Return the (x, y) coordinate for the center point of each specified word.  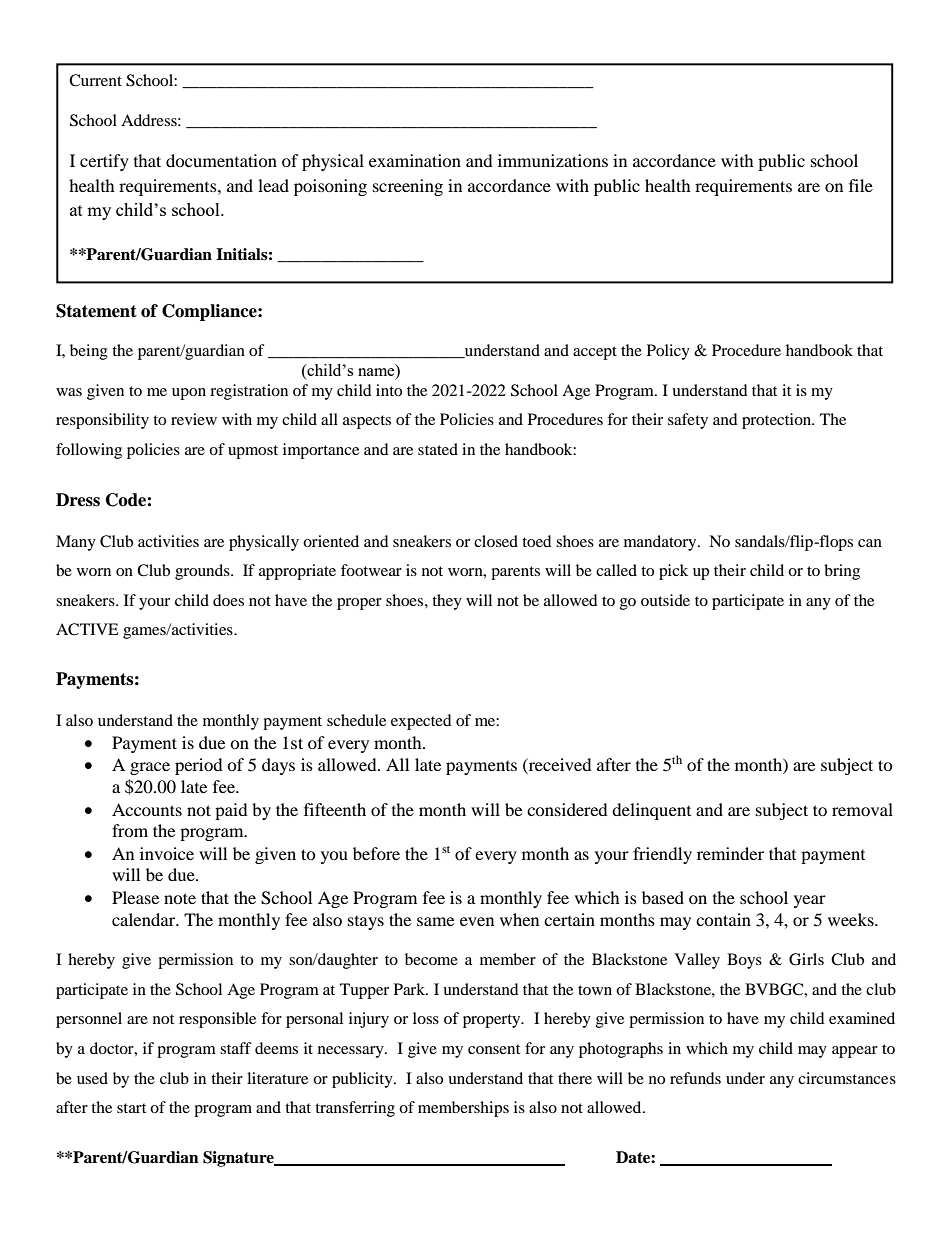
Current (95, 80)
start (131, 1108)
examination (415, 160)
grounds (203, 572)
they (447, 602)
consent (494, 1049)
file (861, 185)
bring (842, 572)
